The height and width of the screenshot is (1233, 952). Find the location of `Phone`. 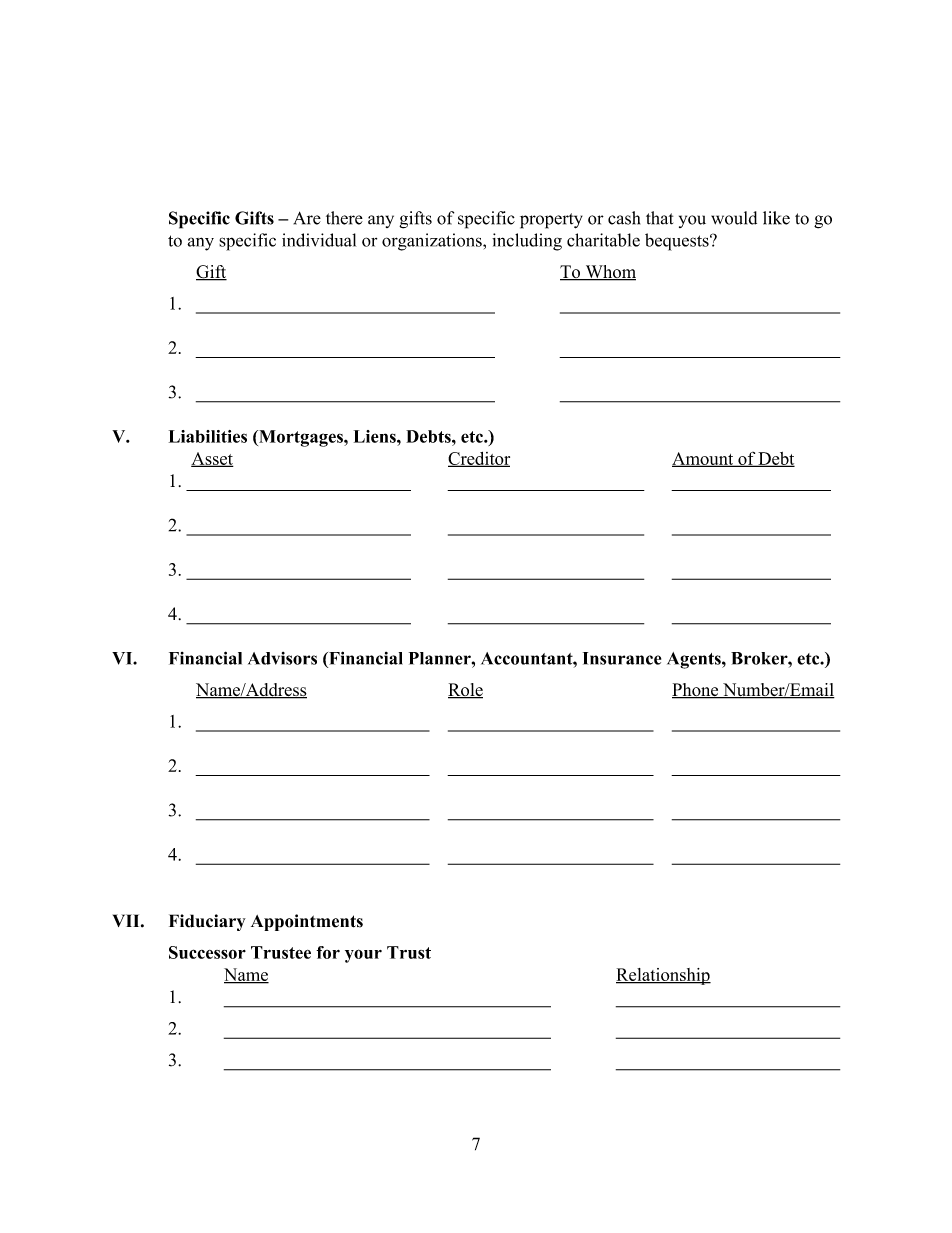

Phone is located at coordinates (696, 691).
